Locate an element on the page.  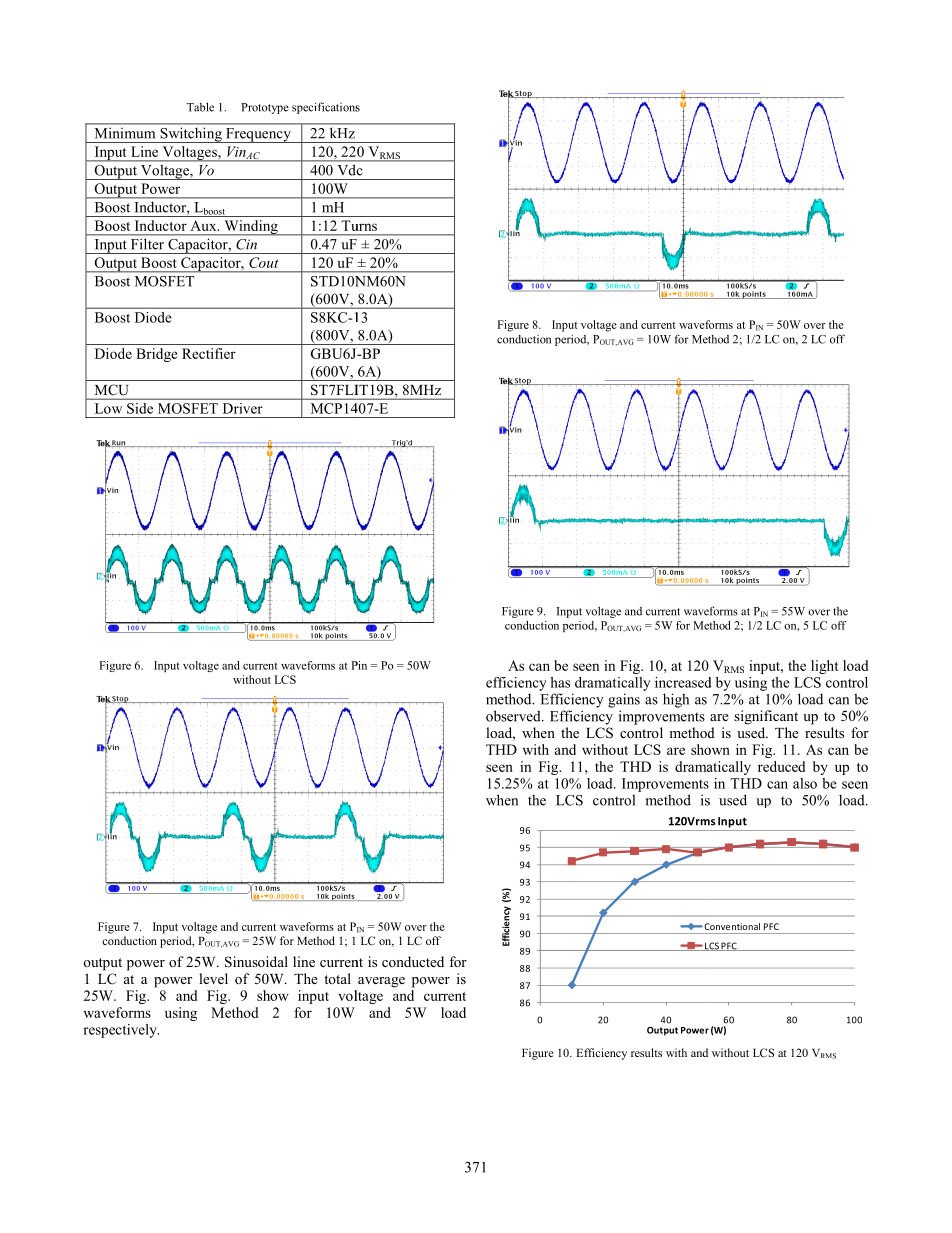
level is located at coordinates (213, 978).
